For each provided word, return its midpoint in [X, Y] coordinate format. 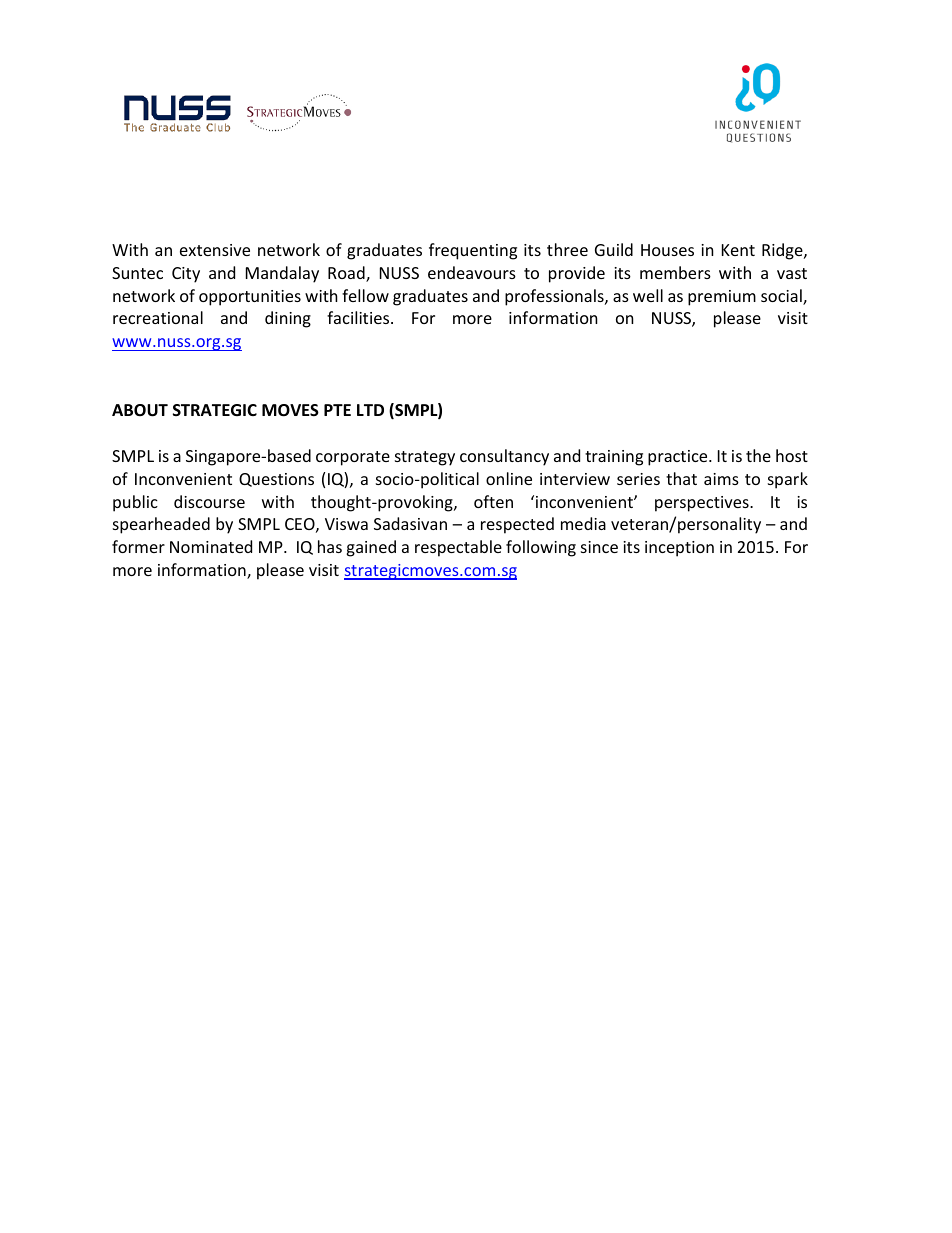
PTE [337, 410]
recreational [158, 317]
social [782, 297]
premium [722, 298]
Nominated [211, 546]
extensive [215, 250]
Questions [276, 480]
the [758, 455]
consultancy [504, 457]
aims [721, 479]
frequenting [473, 251]
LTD [370, 410]
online [509, 478]
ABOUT [140, 410]
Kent [738, 250]
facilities [359, 317]
